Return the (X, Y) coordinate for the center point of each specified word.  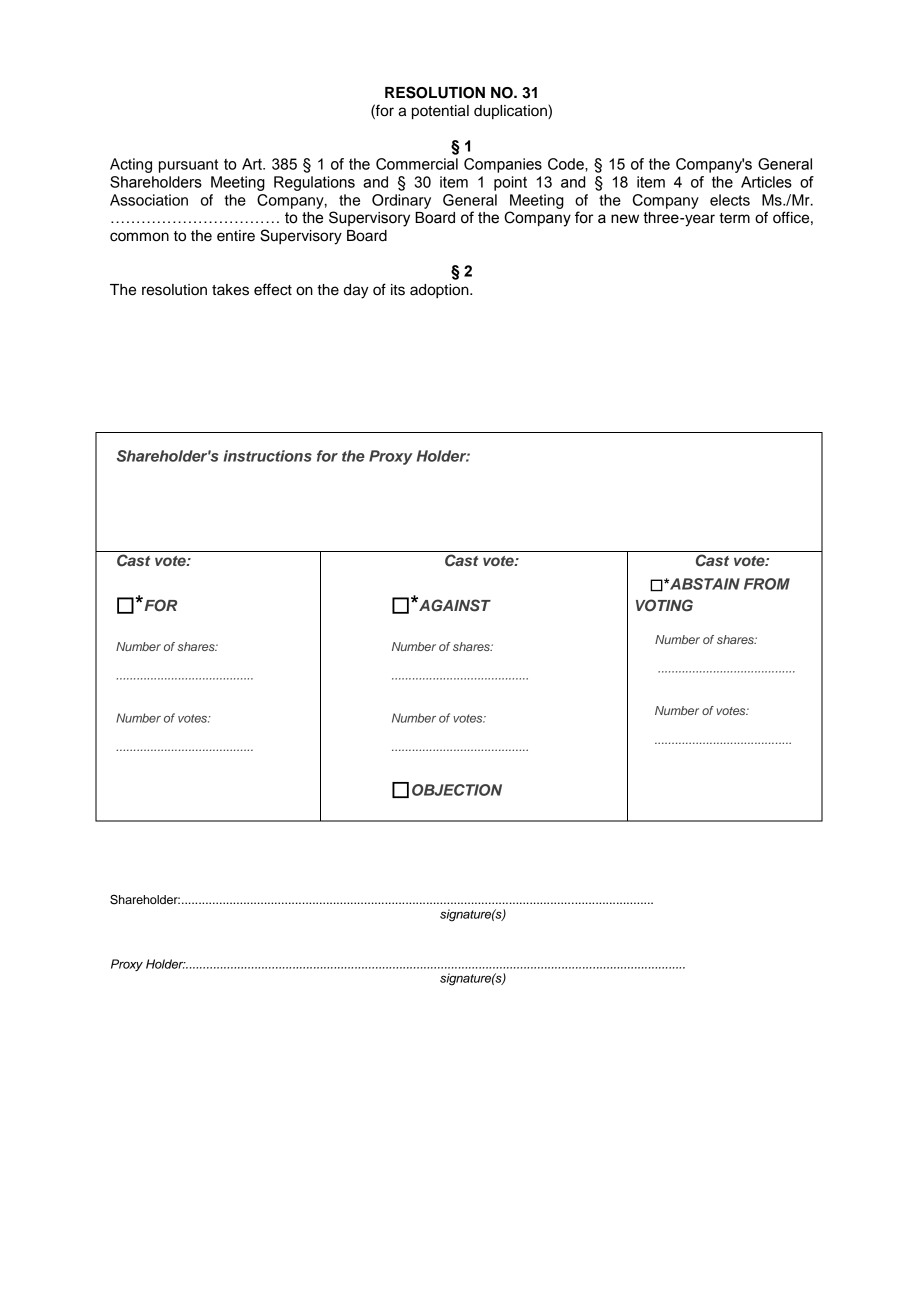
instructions (268, 456)
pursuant (188, 166)
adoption (440, 291)
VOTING (664, 605)
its (398, 290)
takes (230, 290)
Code (567, 164)
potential (440, 112)
